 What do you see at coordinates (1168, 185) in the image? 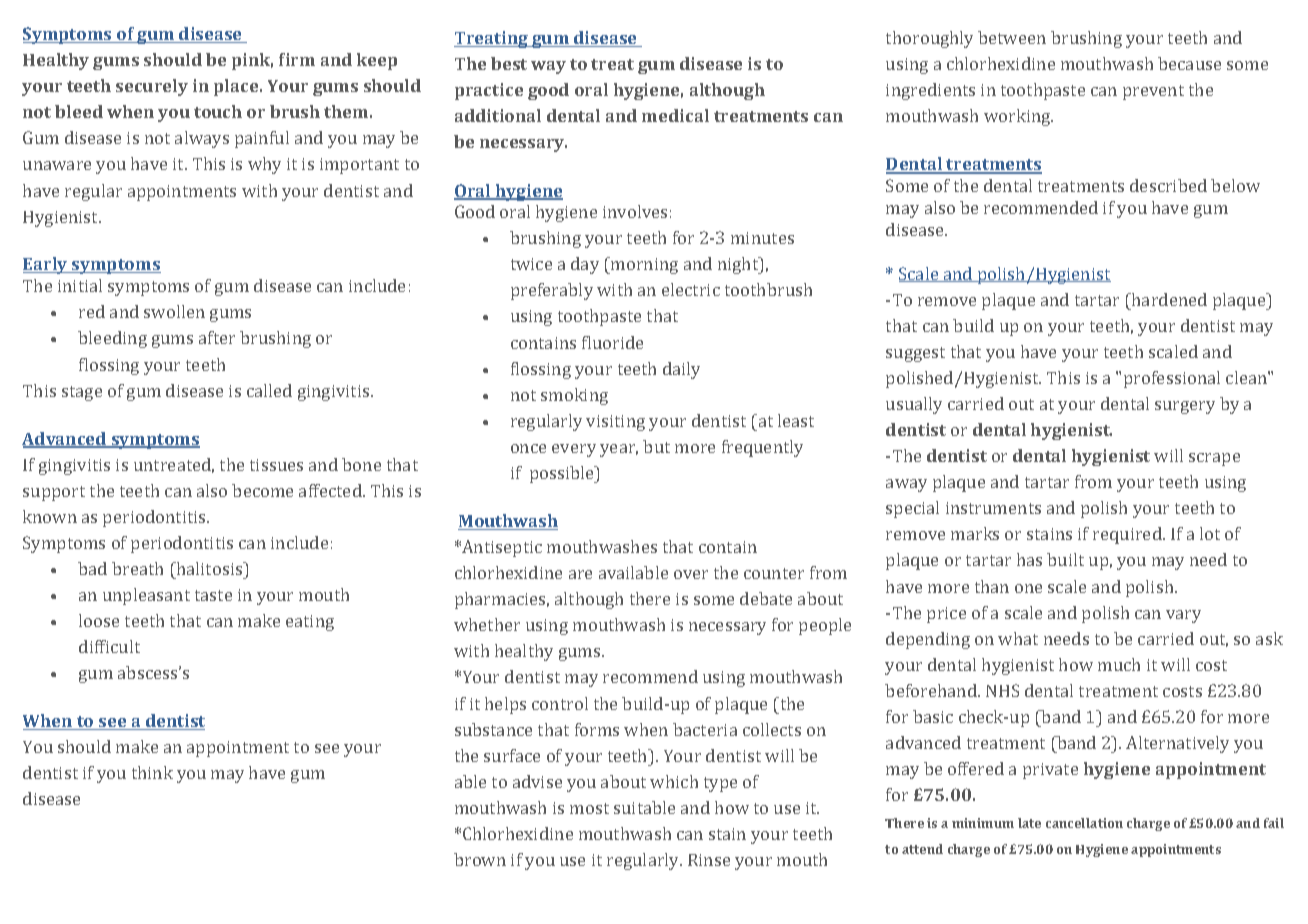
I see `described` at bounding box center [1168, 185].
